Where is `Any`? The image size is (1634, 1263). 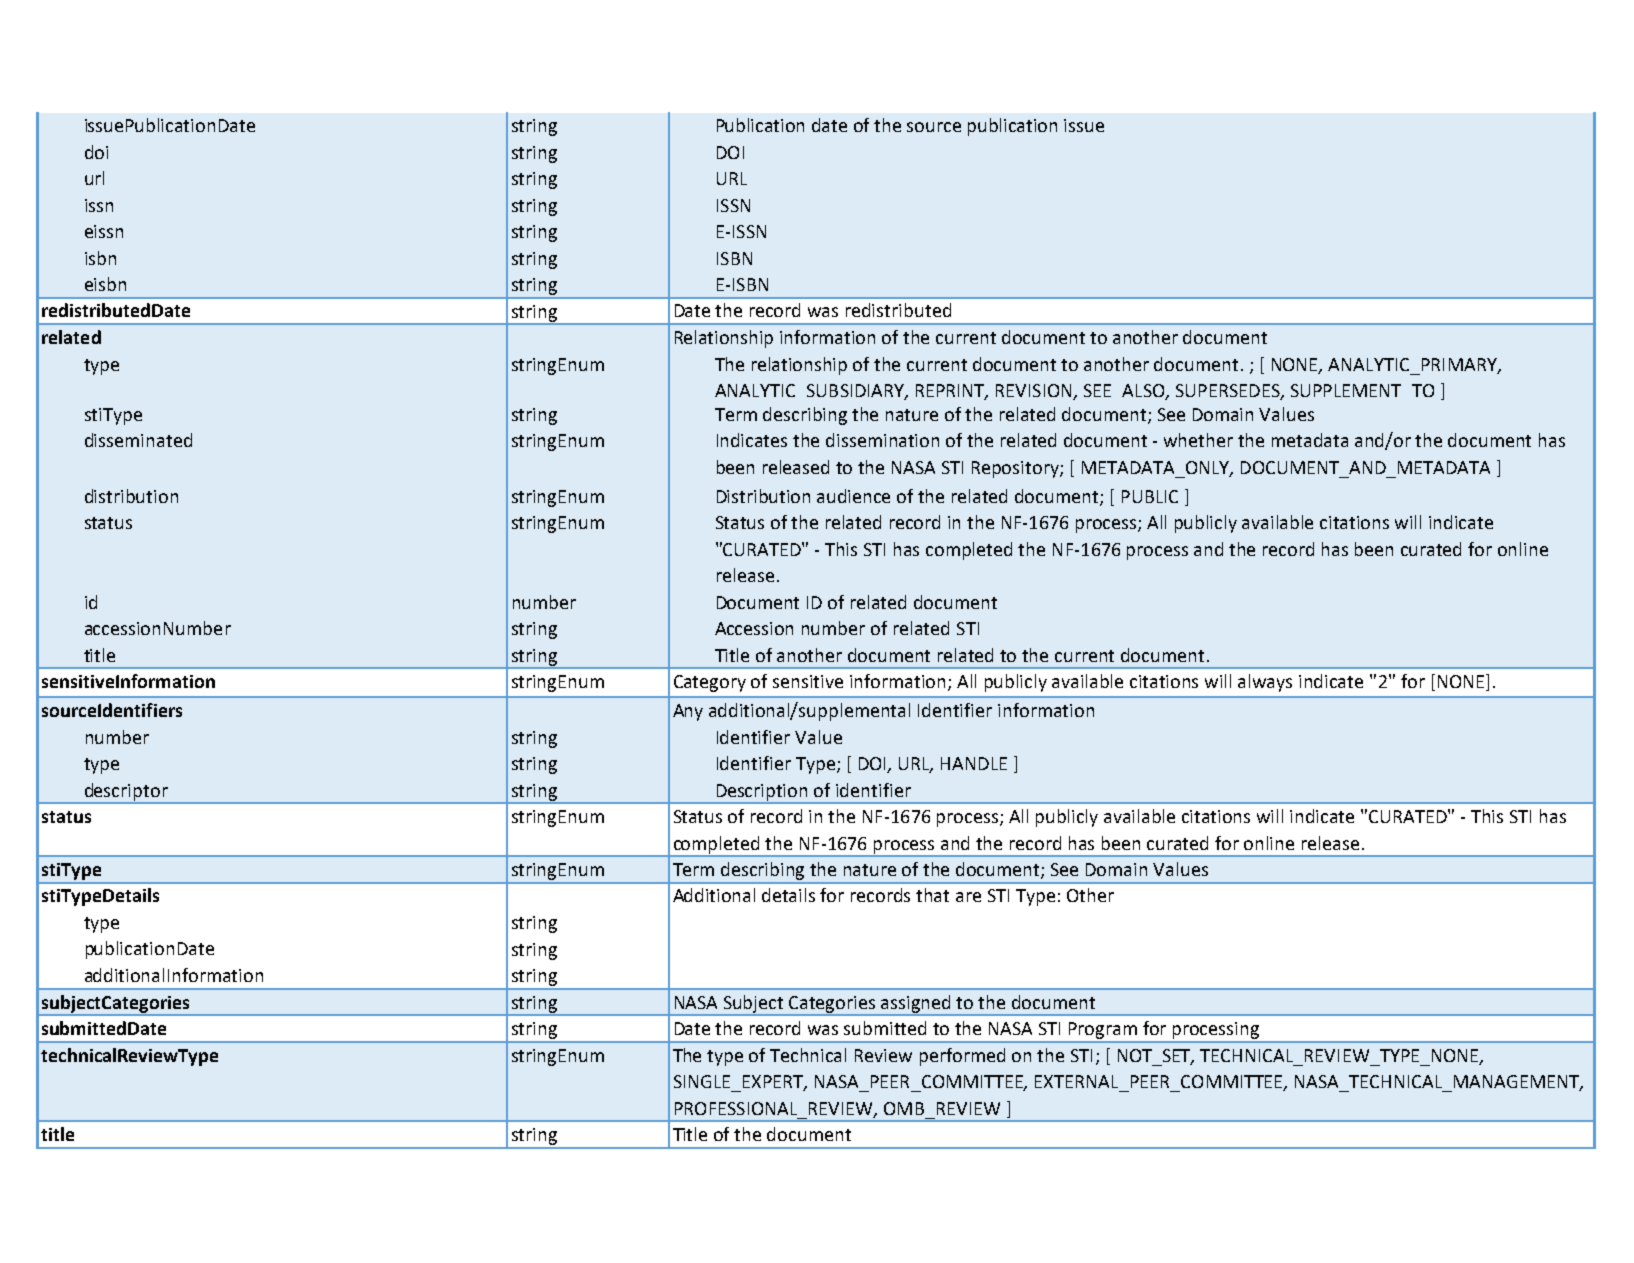
Any is located at coordinates (688, 712).
